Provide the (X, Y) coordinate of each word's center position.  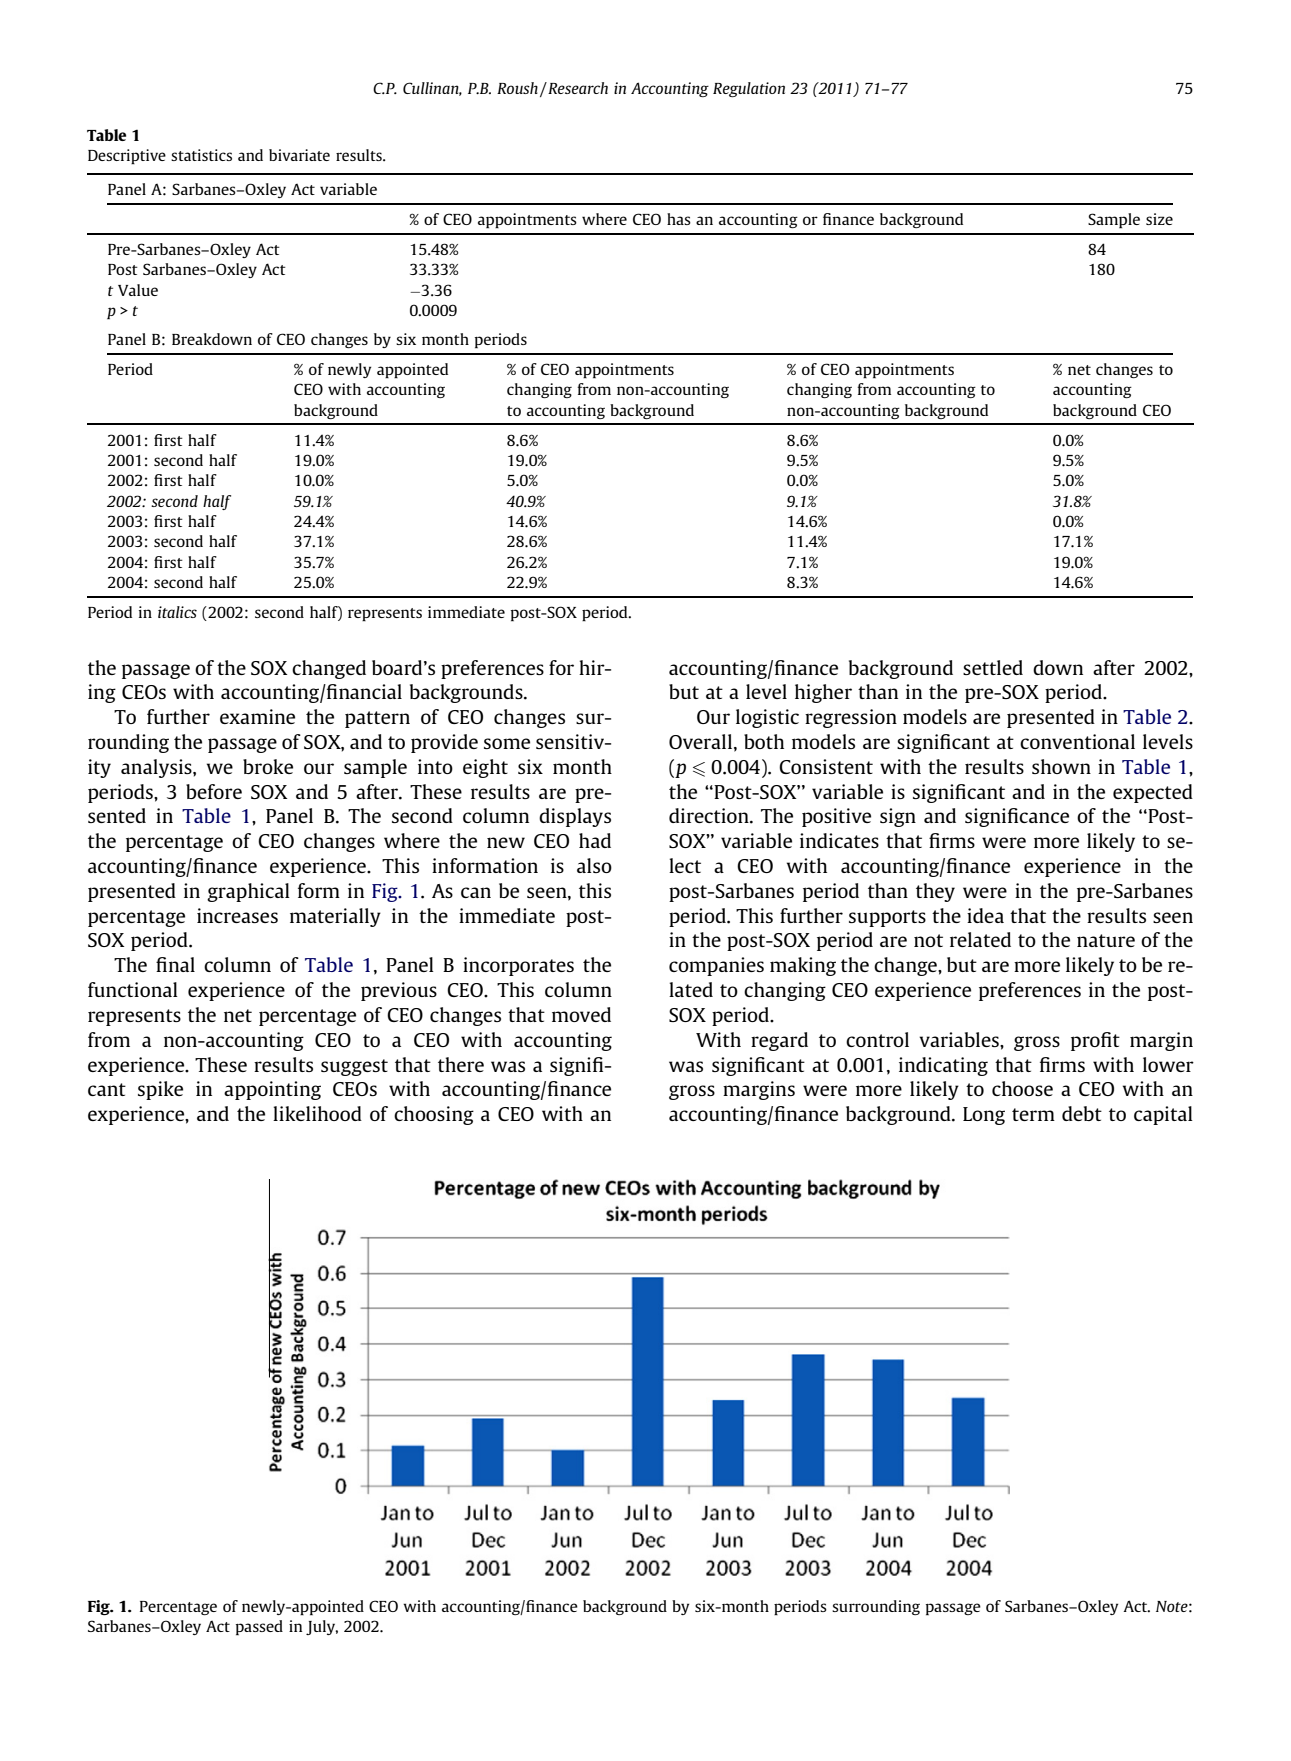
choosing (434, 1115)
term (1033, 1114)
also (594, 865)
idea (985, 915)
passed (259, 1628)
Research (577, 88)
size (1159, 219)
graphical (248, 892)
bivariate (299, 155)
